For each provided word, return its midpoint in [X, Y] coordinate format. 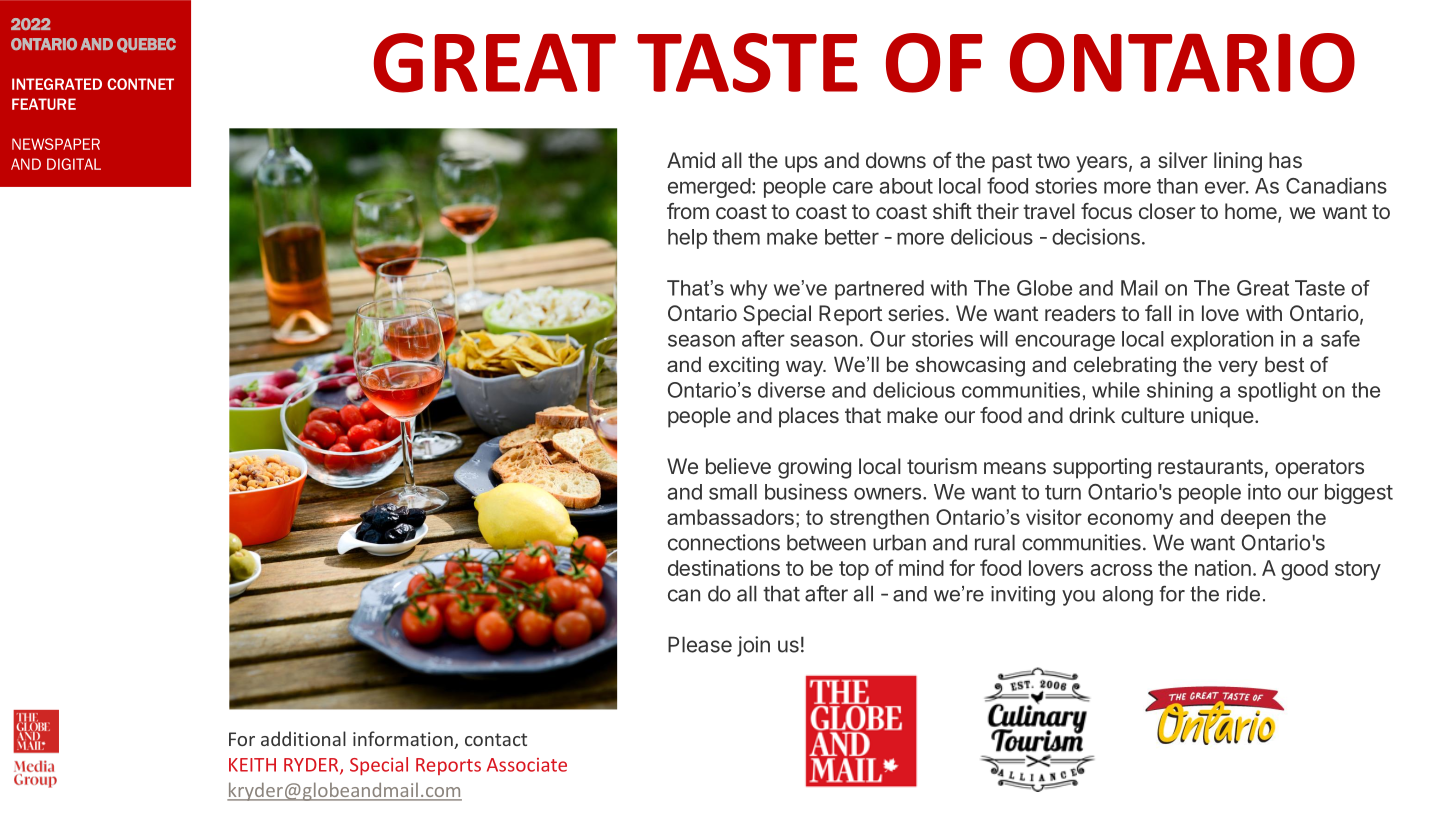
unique [1222, 417]
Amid [691, 160]
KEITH [252, 765]
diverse [791, 390]
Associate [527, 765]
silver [1183, 160]
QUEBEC [146, 45]
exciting [744, 366]
